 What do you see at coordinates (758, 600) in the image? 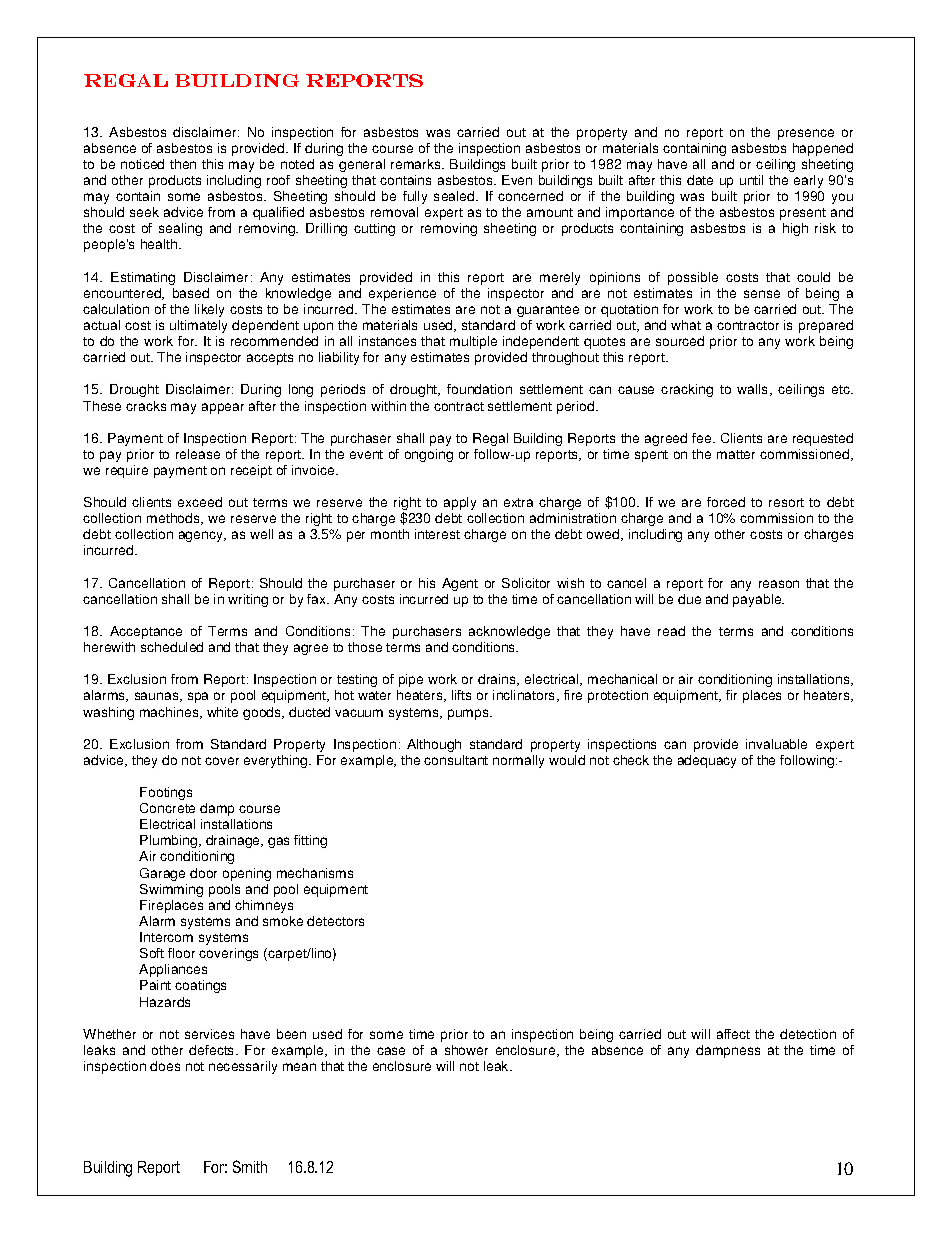
I see `payable` at bounding box center [758, 600].
